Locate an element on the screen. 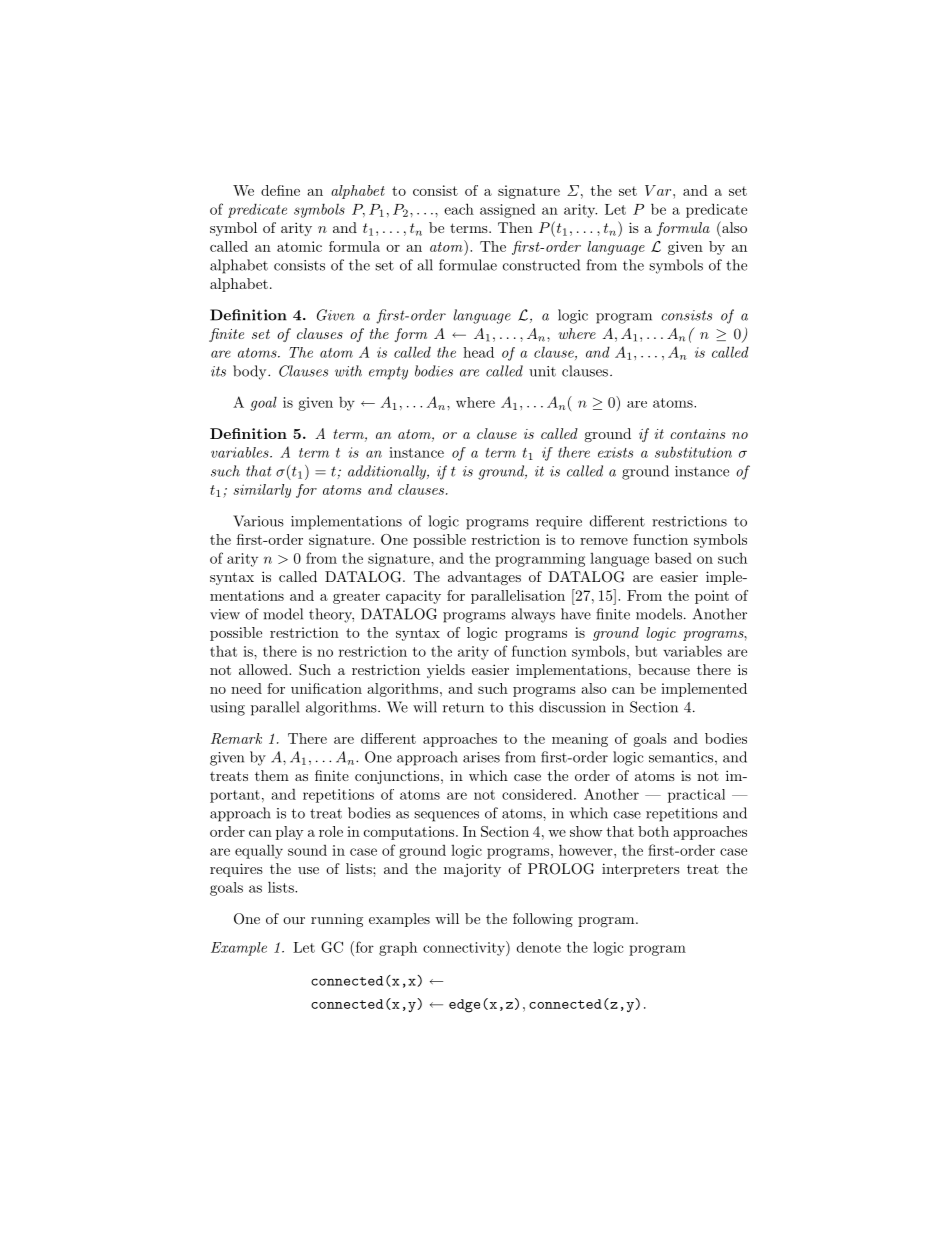 The height and width of the screenshot is (1233, 952). contains is located at coordinates (697, 434).
